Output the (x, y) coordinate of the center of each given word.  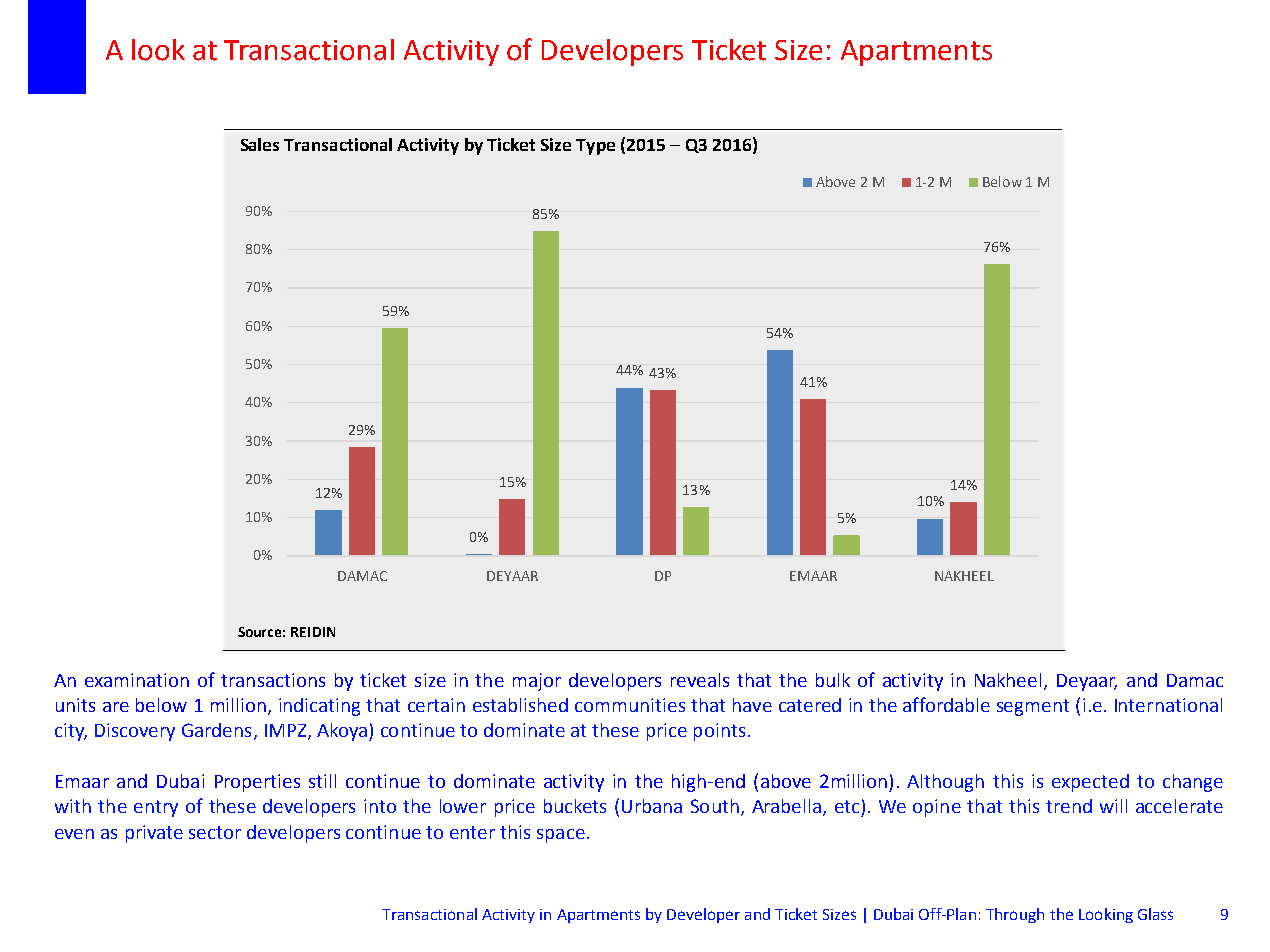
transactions (273, 680)
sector (215, 832)
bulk (833, 680)
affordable (946, 704)
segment (1033, 707)
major (537, 682)
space (561, 836)
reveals (700, 680)
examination (137, 680)
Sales (260, 144)
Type (595, 147)
